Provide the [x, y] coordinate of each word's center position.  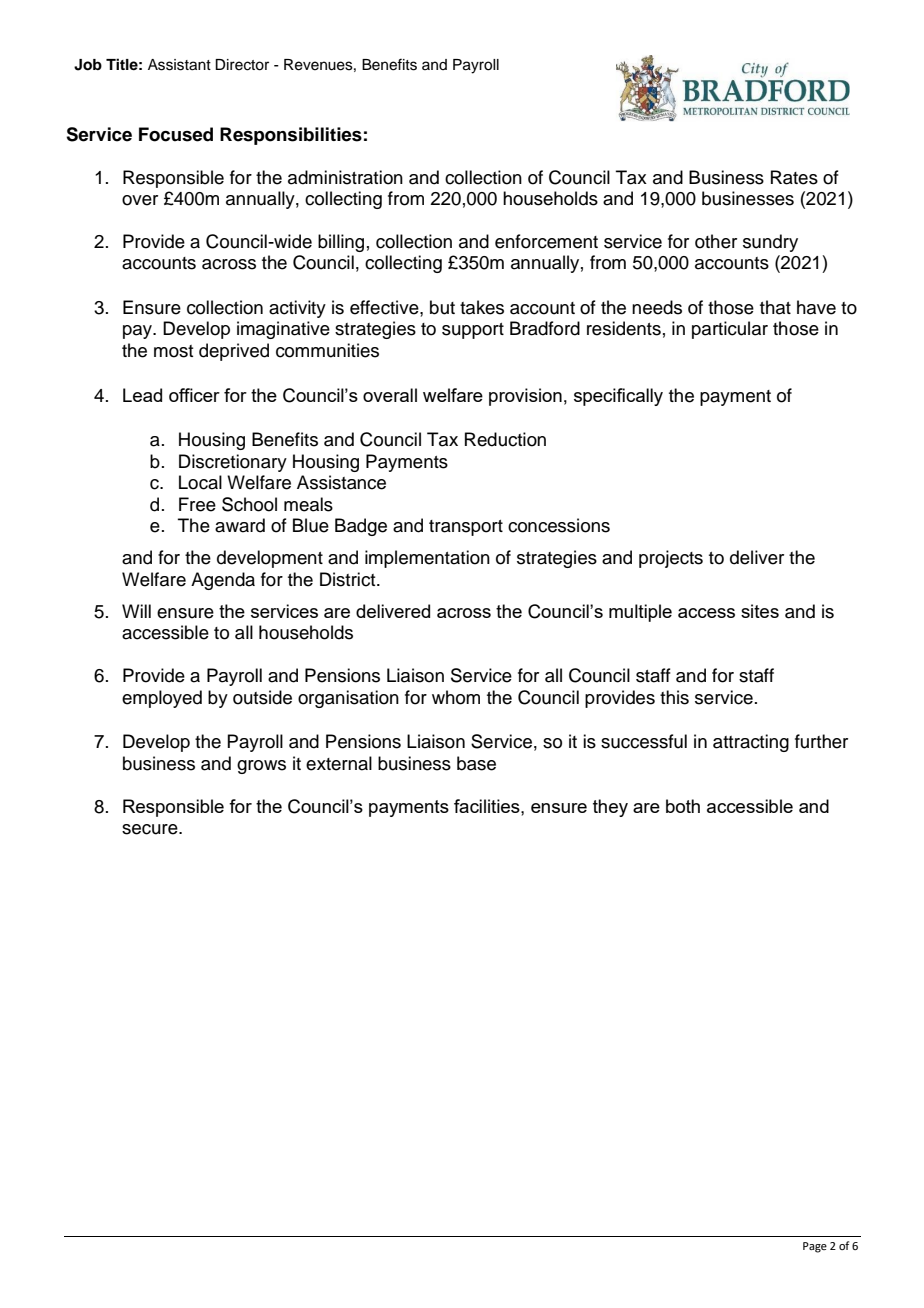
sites [760, 611]
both [683, 806]
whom [456, 697]
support [473, 331]
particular [730, 330]
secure [151, 829]
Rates [794, 177]
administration [345, 177]
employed [162, 699]
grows [261, 767]
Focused [176, 134]
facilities [488, 806]
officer [194, 395]
